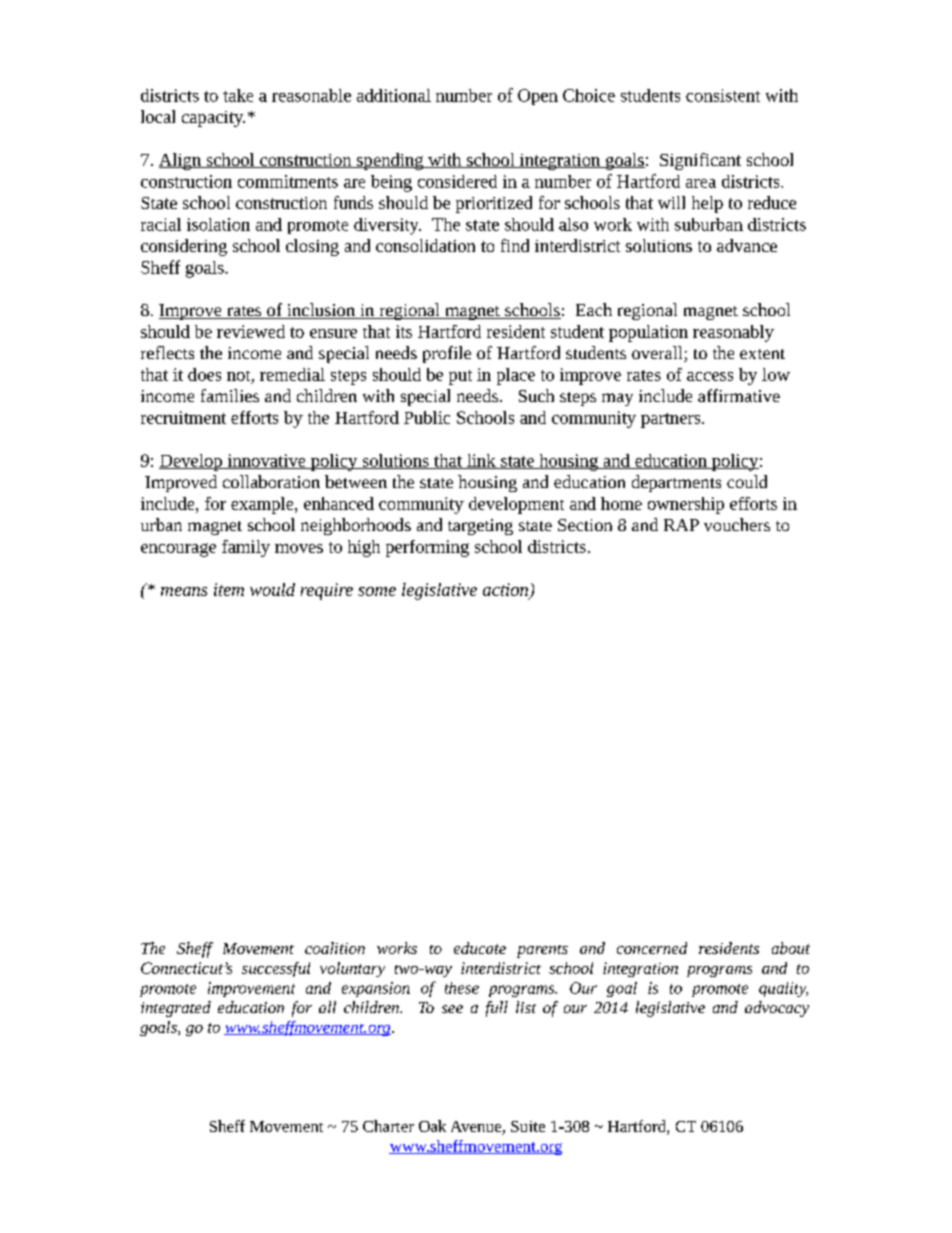  What do you see at coordinates (737, 524) in the screenshot?
I see `vouchers` at bounding box center [737, 524].
